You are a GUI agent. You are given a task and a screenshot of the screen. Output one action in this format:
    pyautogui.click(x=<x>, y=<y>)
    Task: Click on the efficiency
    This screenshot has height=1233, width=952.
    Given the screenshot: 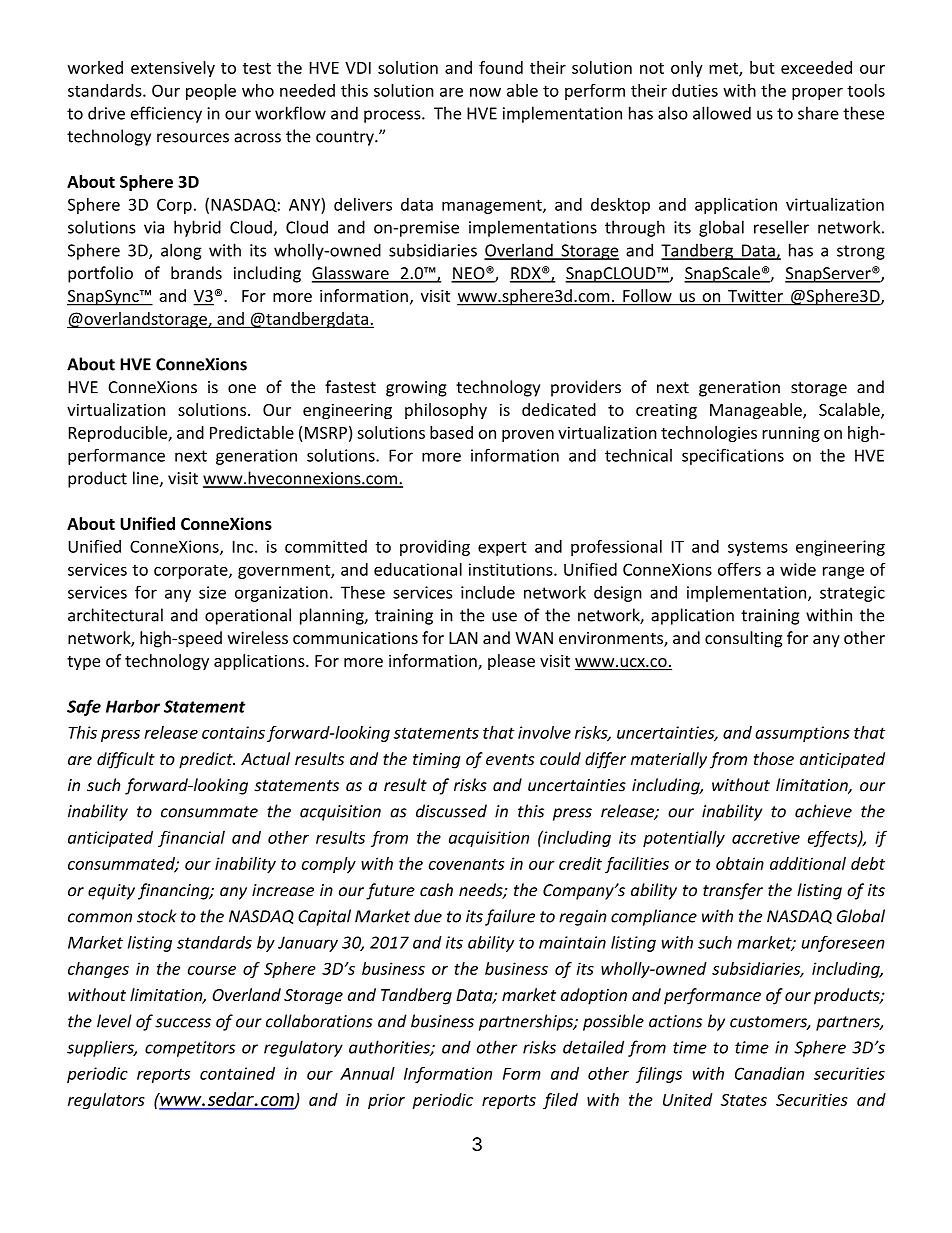 What is the action you would take?
    pyautogui.click(x=166, y=114)
